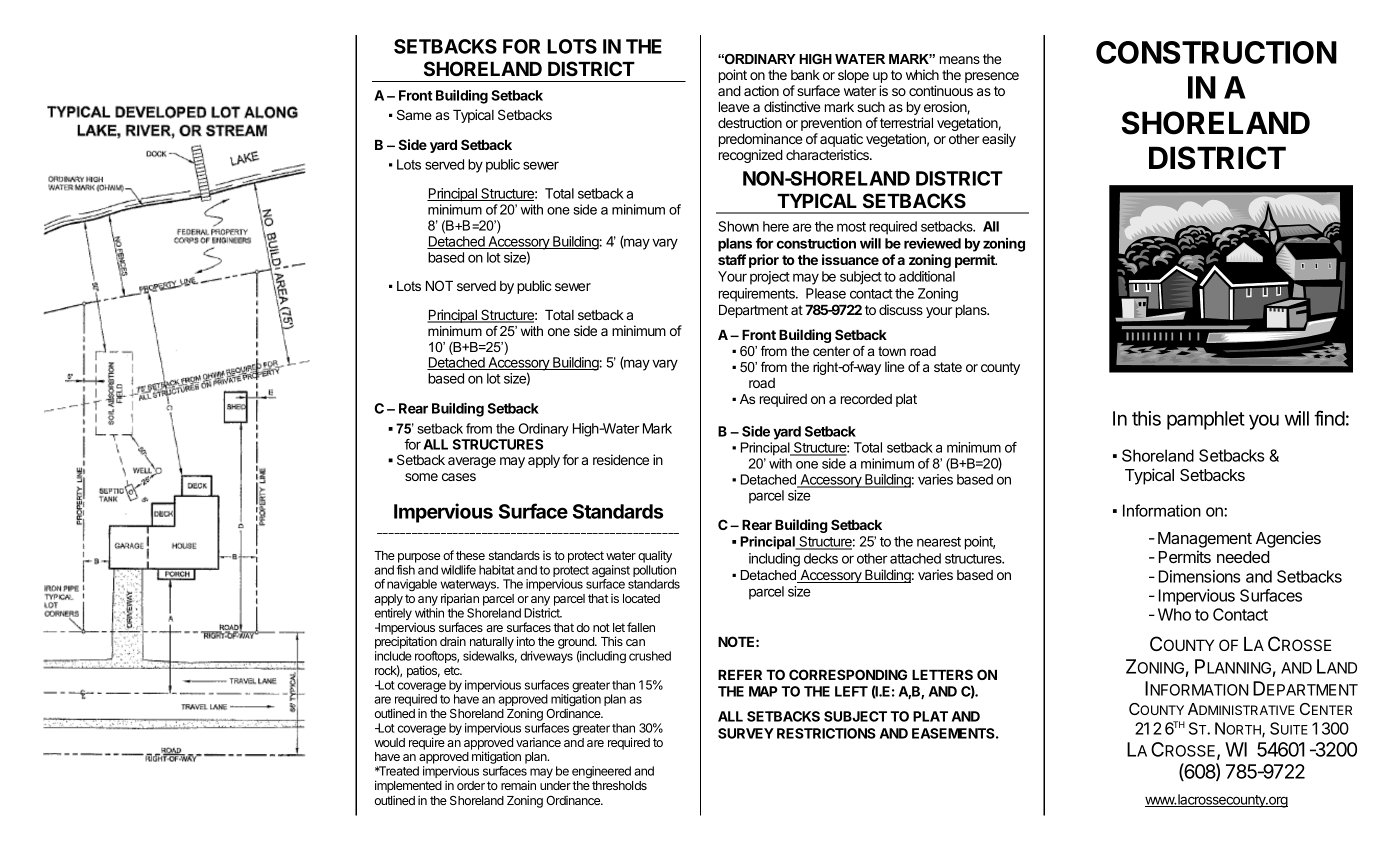 The width and height of the screenshot is (1400, 850). I want to click on pamphlet, so click(1206, 420).
